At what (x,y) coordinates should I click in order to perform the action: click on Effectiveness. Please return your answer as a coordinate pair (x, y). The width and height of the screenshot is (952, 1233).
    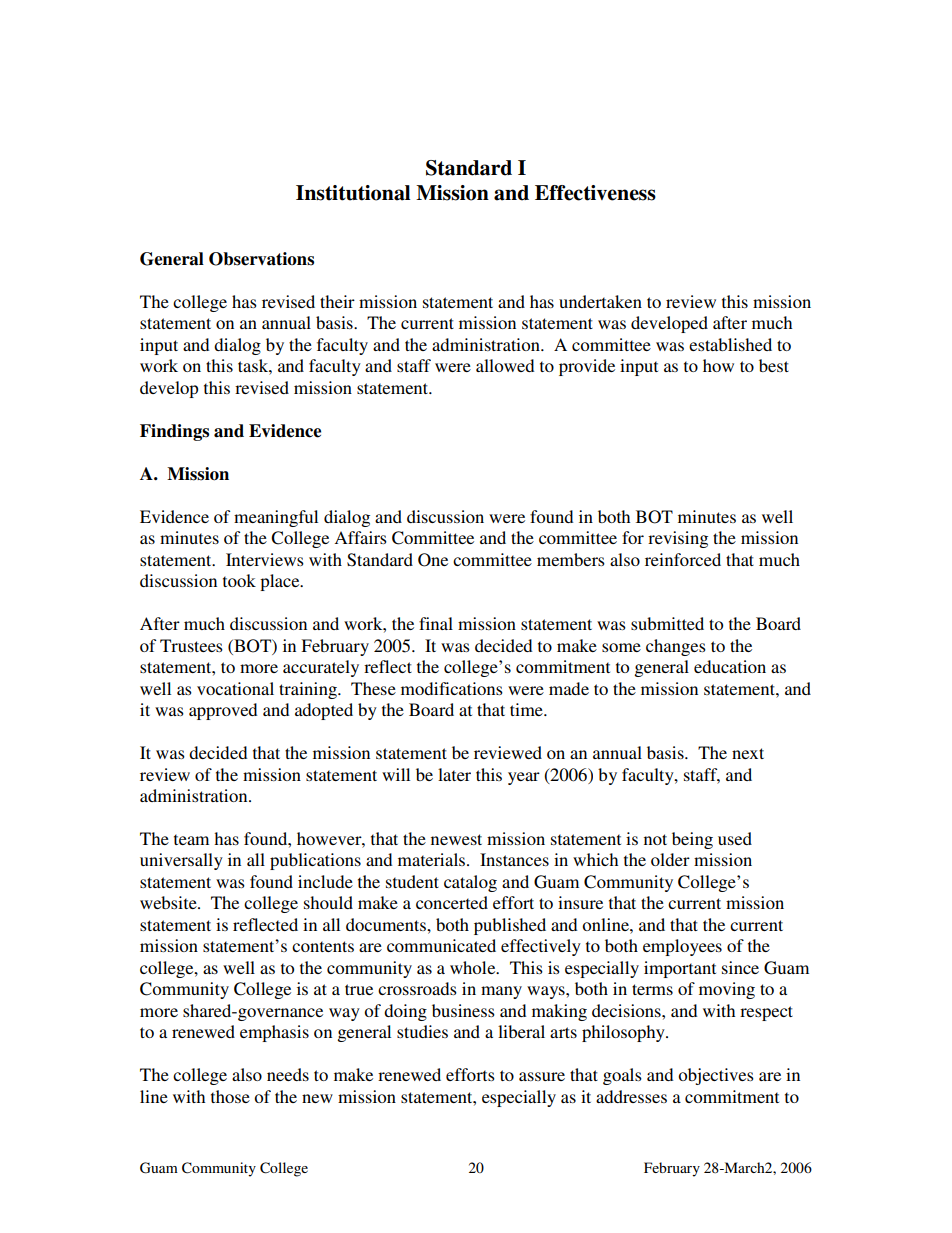
    Looking at the image, I should click on (595, 193).
